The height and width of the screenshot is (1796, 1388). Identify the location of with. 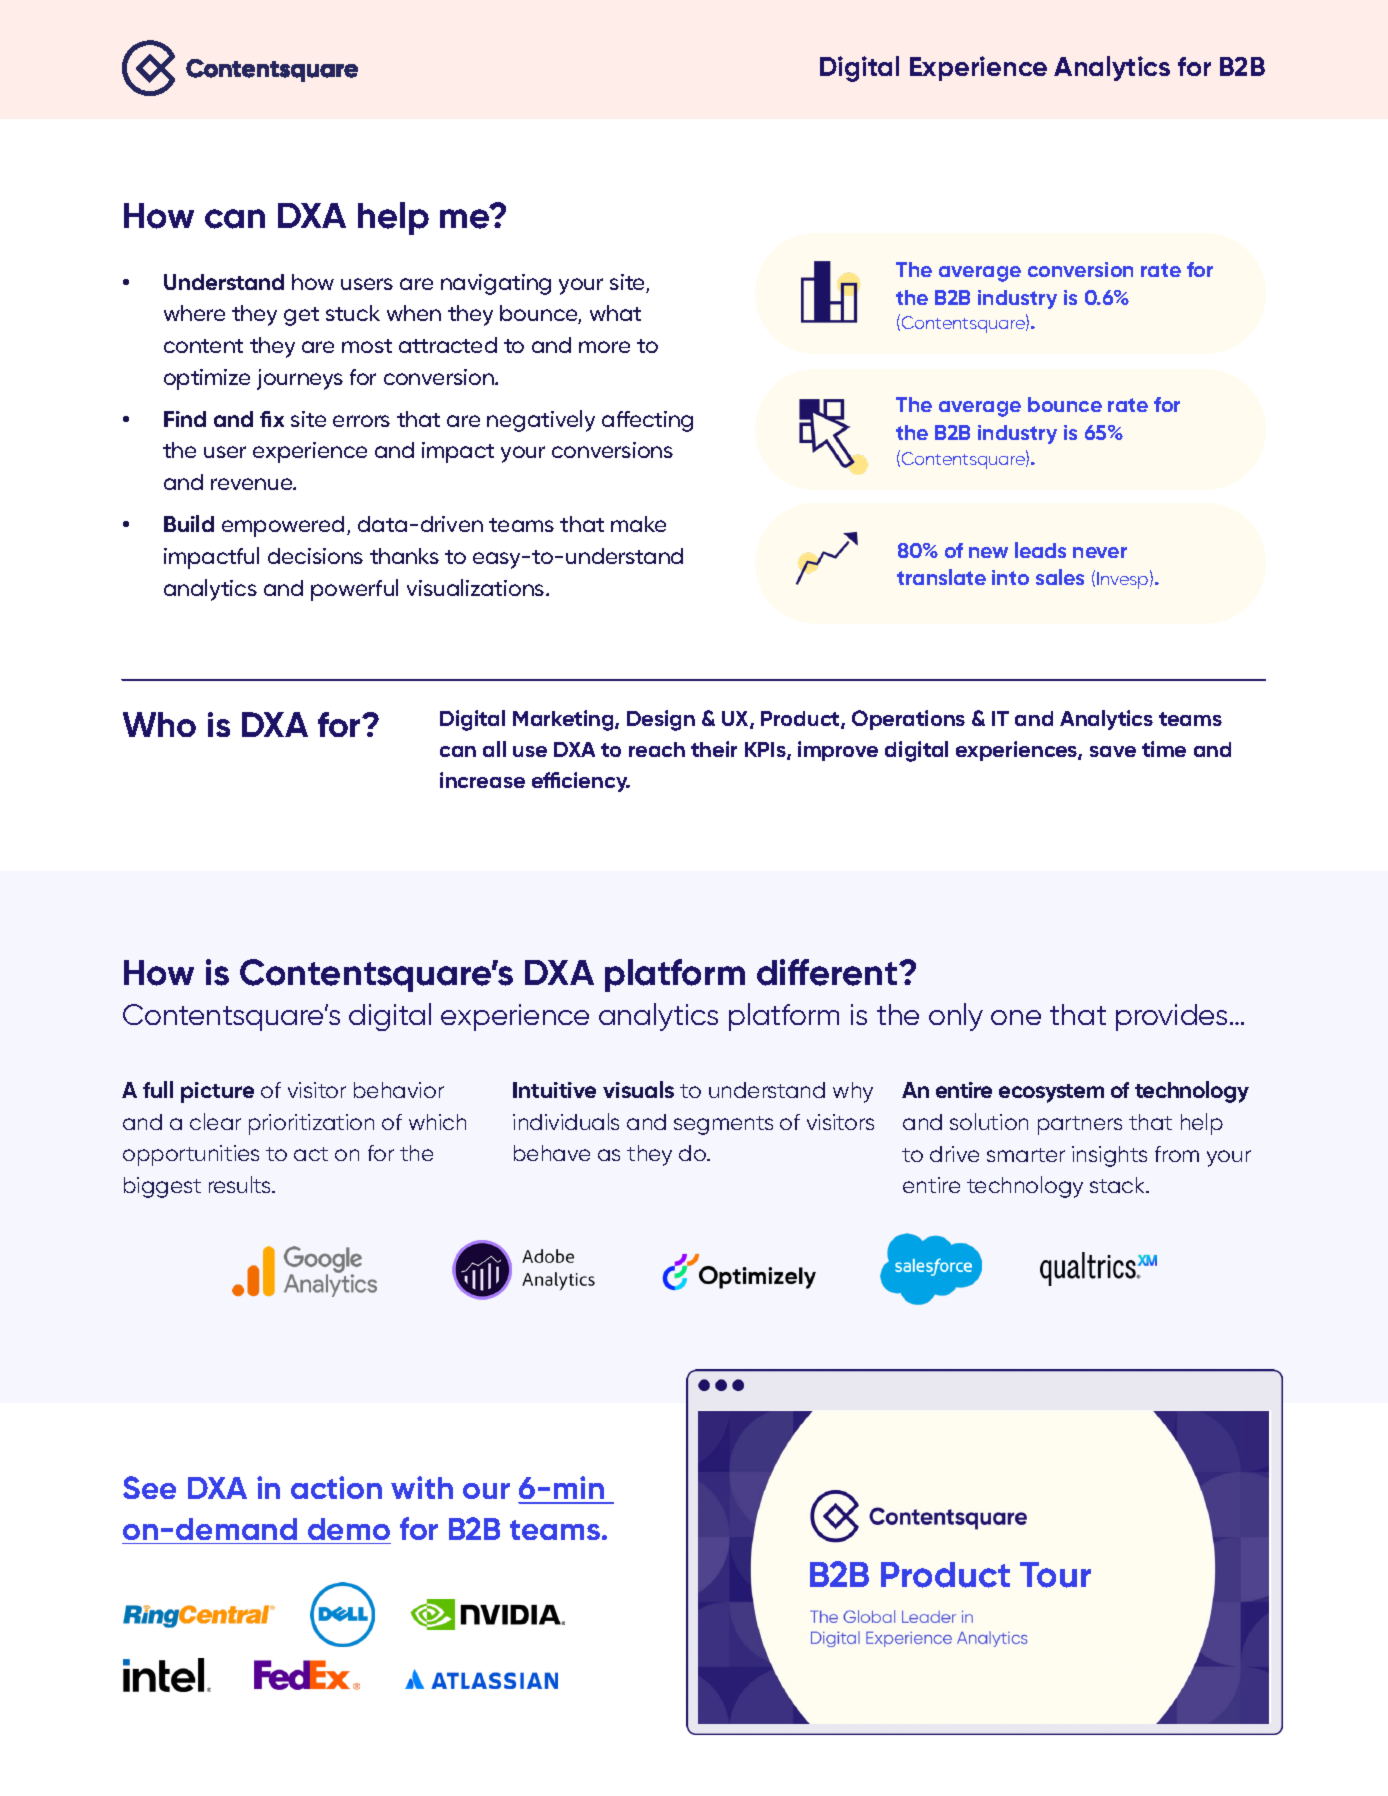
(422, 1487).
